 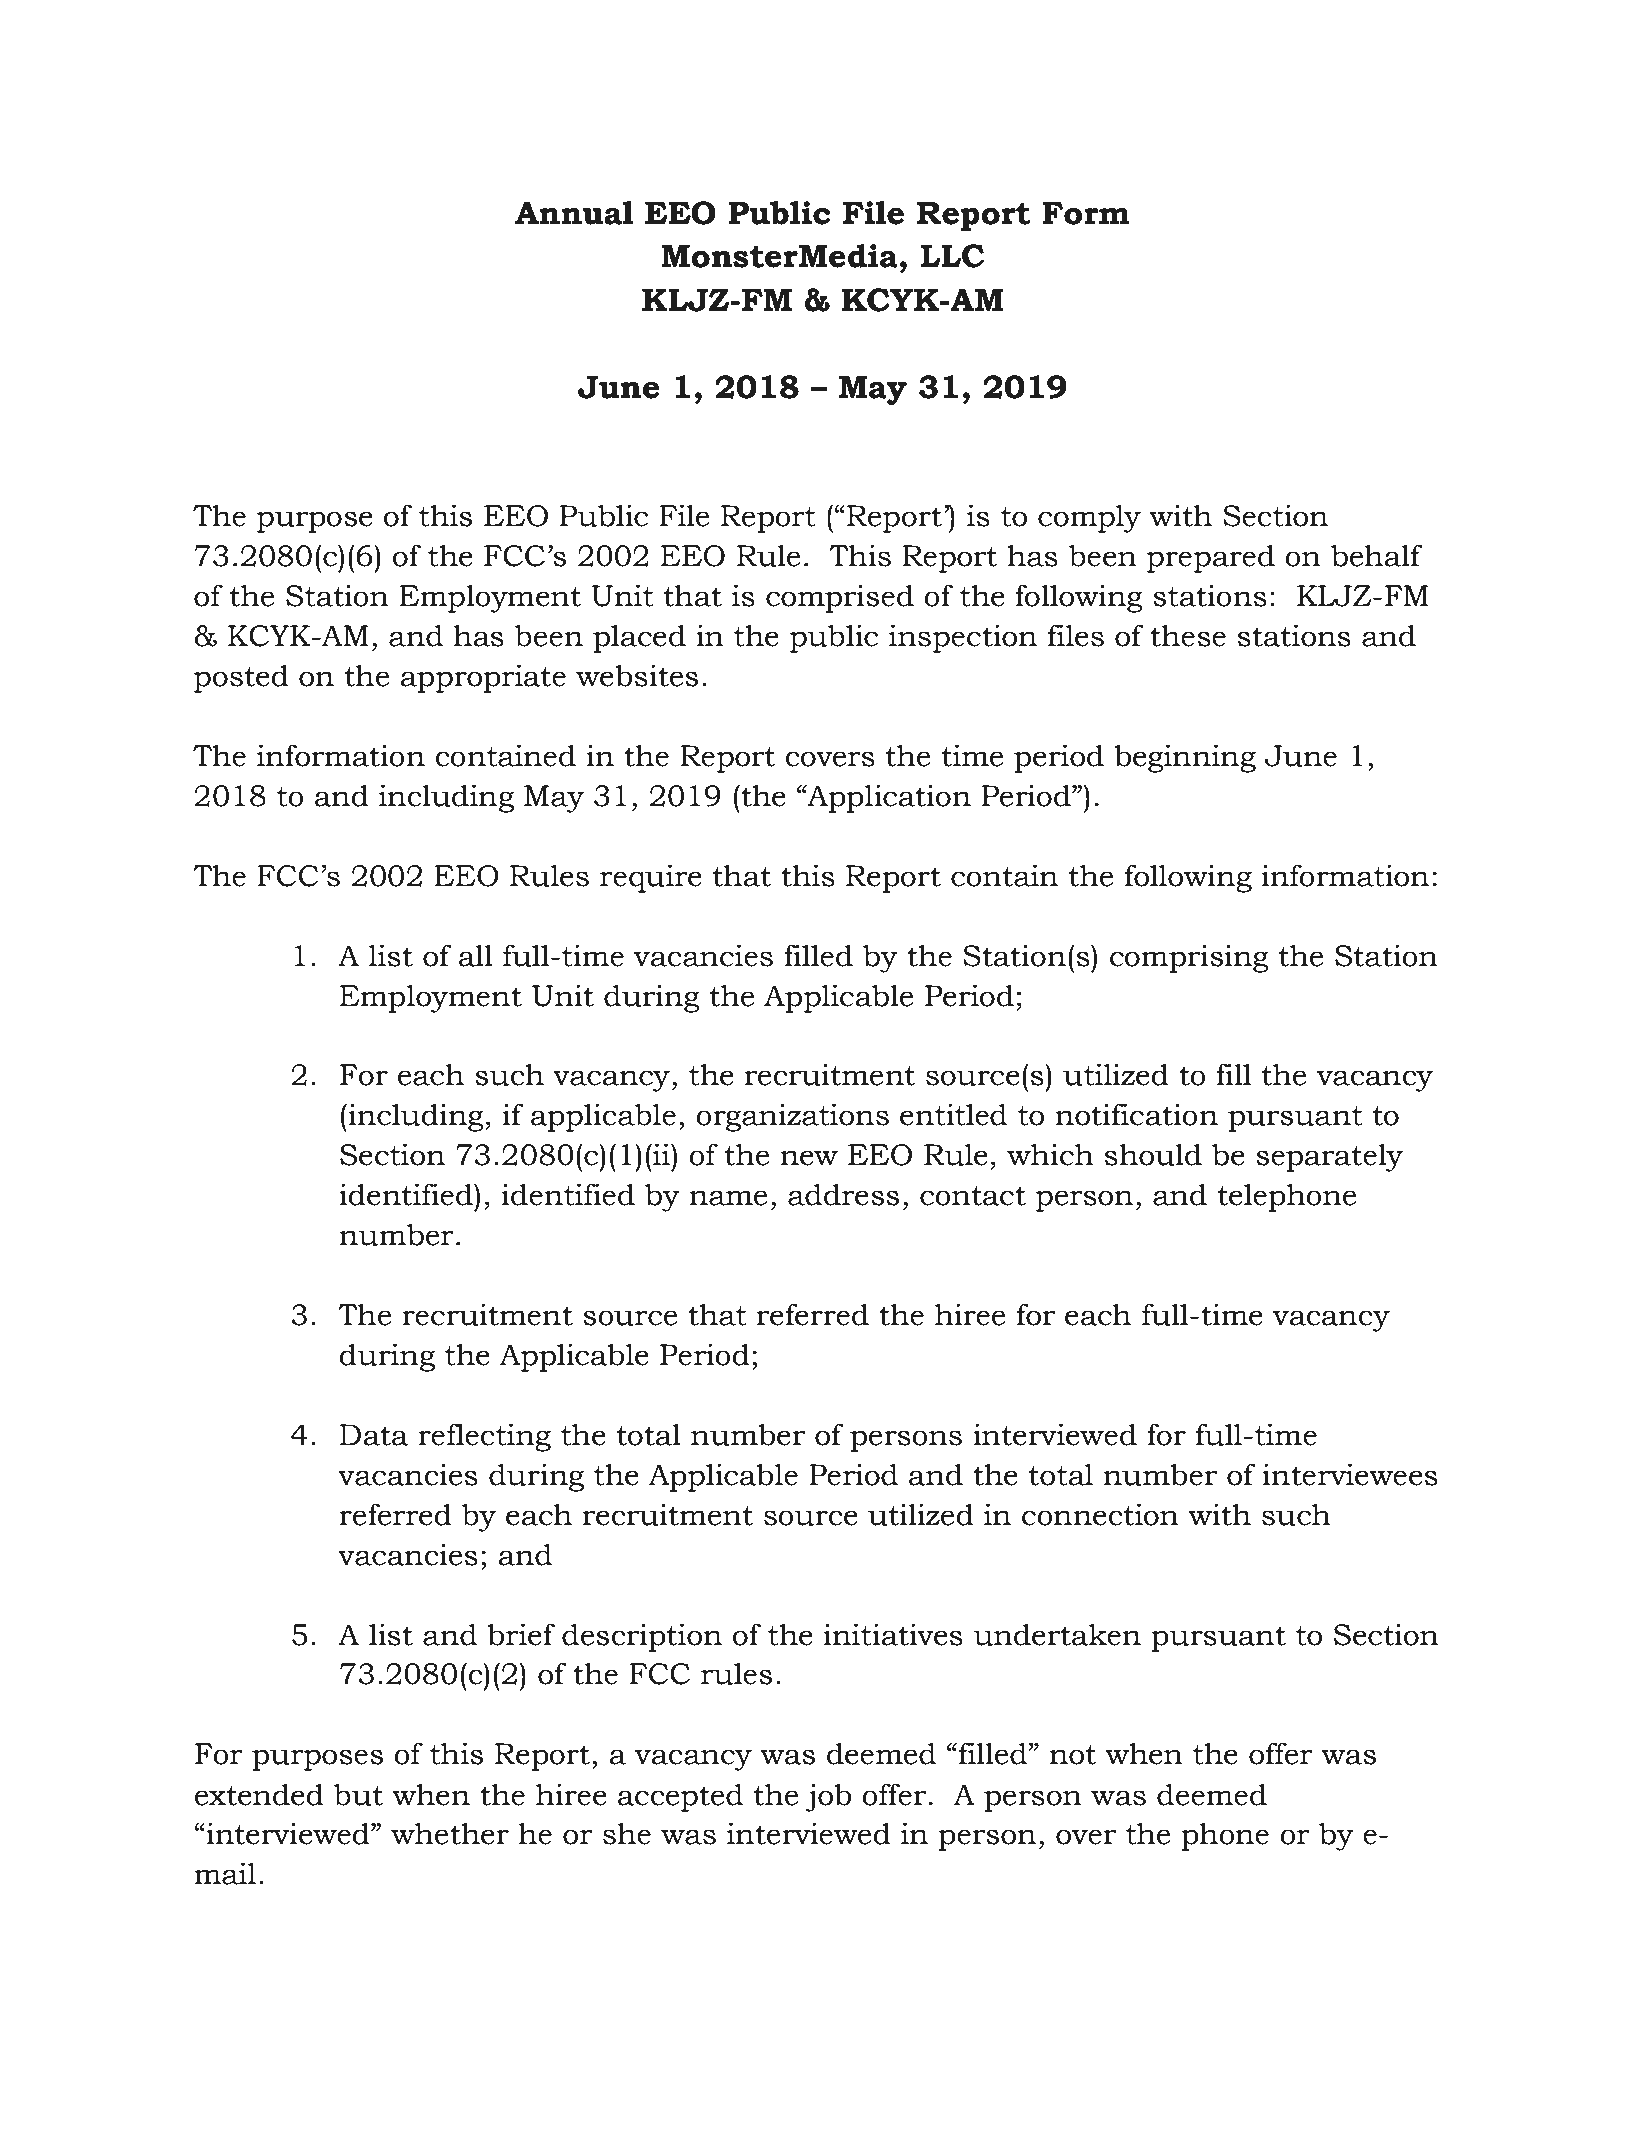 I want to click on comply, so click(x=1089, y=518).
